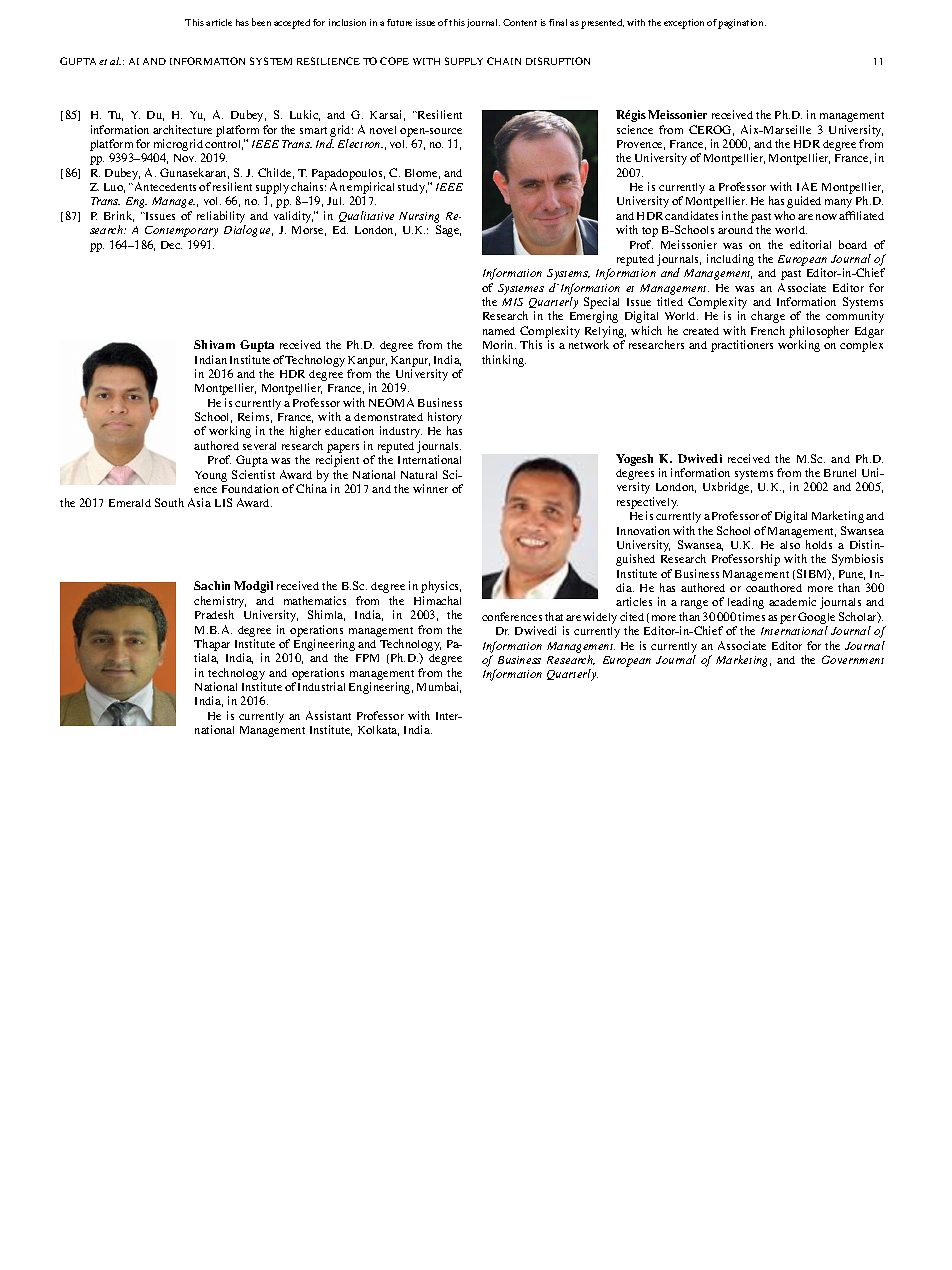  Describe the element at coordinates (430, 488) in the screenshot. I see `winner` at that location.
